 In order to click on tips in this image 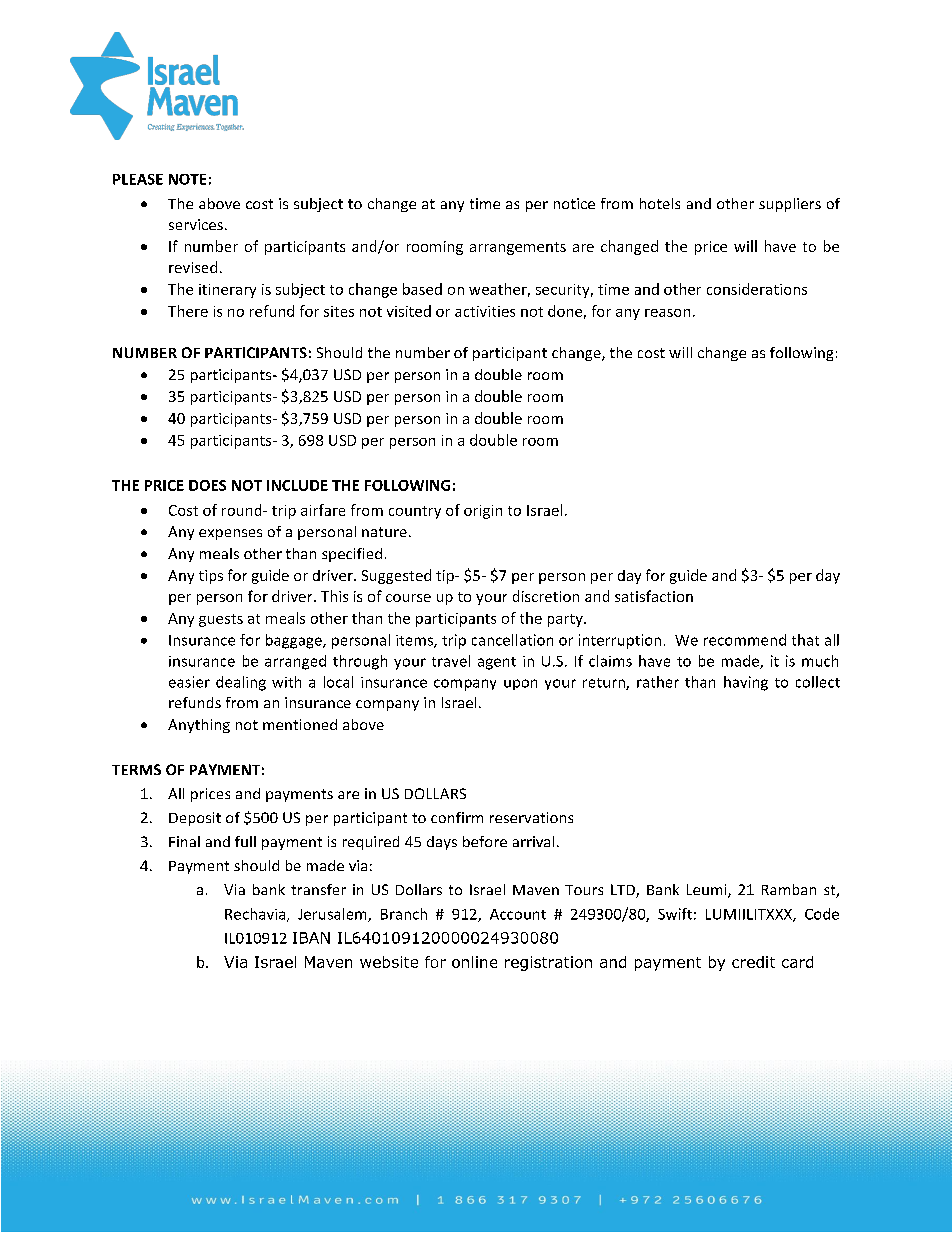, I will do `click(211, 577)`.
